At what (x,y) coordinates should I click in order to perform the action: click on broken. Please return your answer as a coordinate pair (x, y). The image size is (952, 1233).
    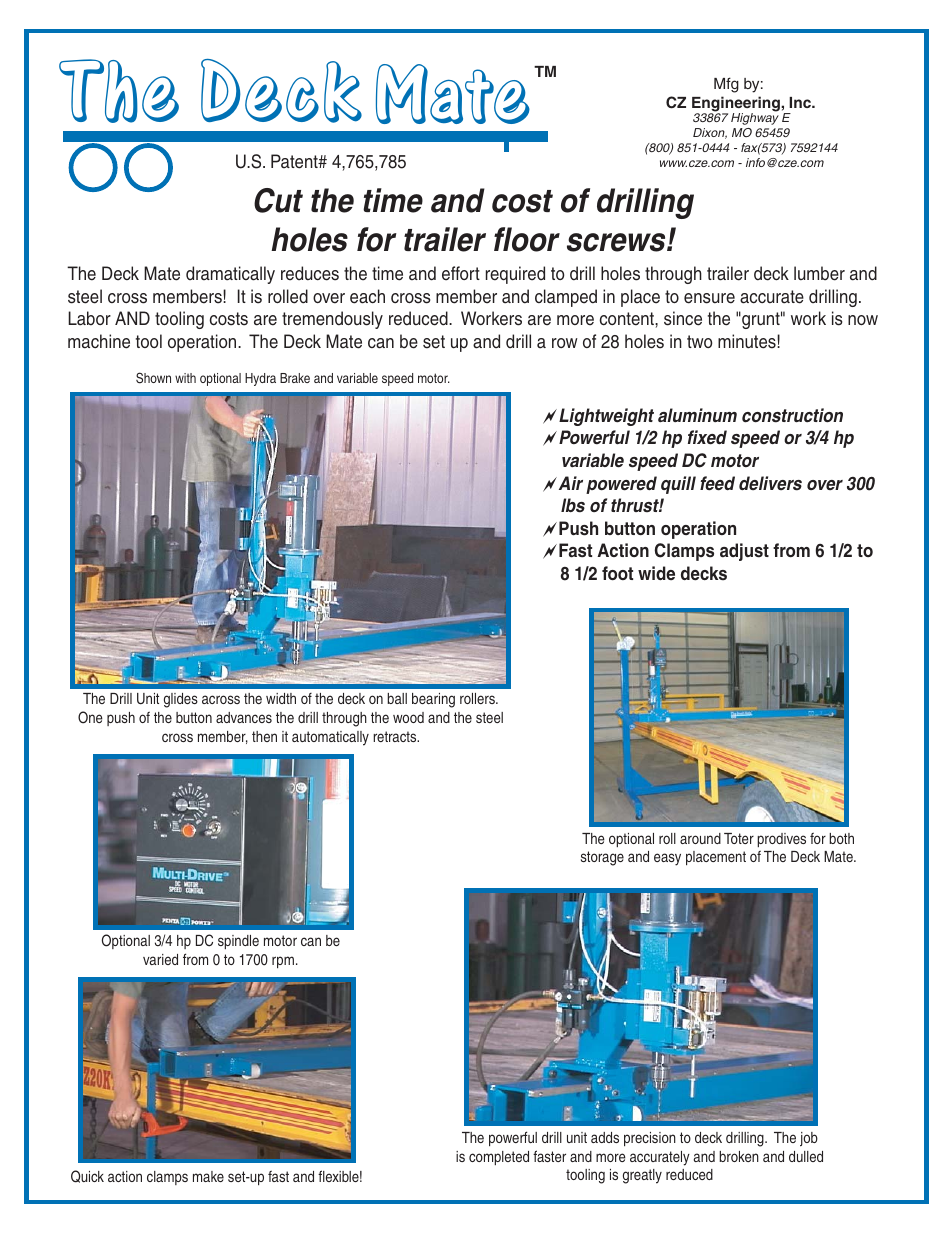
    Looking at the image, I should click on (739, 1156).
